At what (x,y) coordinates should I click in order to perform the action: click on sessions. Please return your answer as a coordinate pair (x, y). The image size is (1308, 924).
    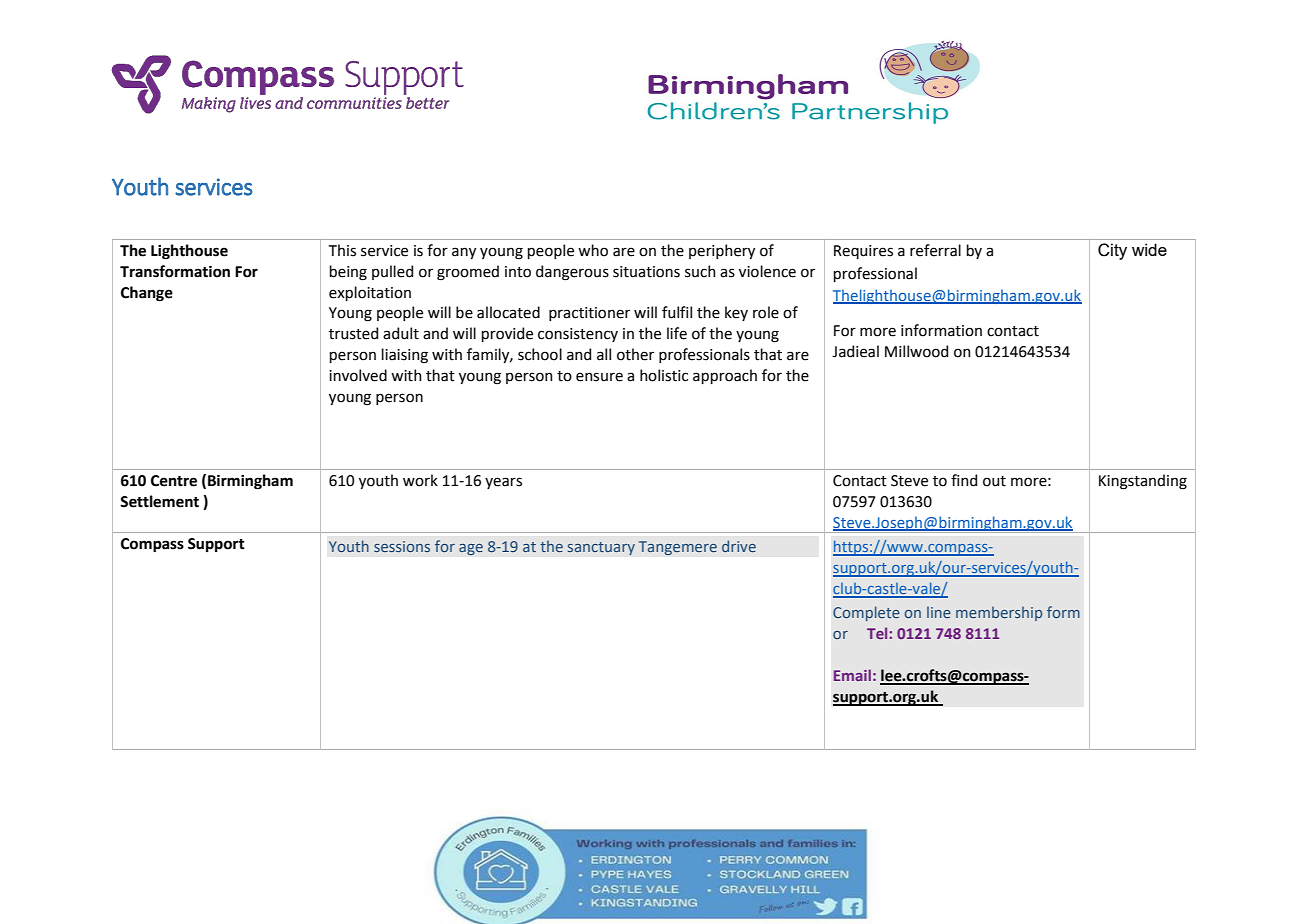
    Looking at the image, I should click on (402, 546).
